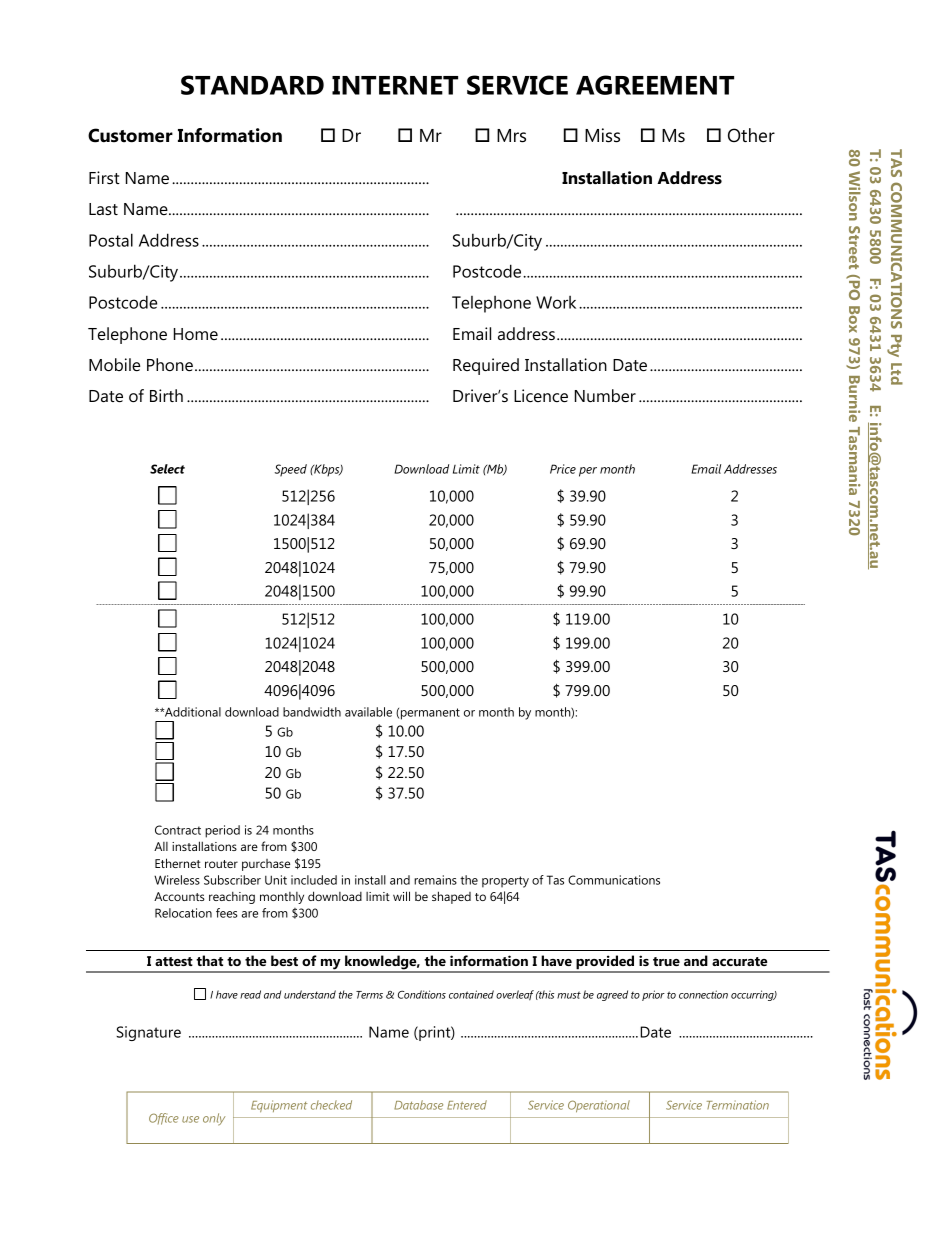 The width and height of the page is (952, 1233). What do you see at coordinates (655, 85) in the page?
I see `AGREEMENT` at bounding box center [655, 85].
